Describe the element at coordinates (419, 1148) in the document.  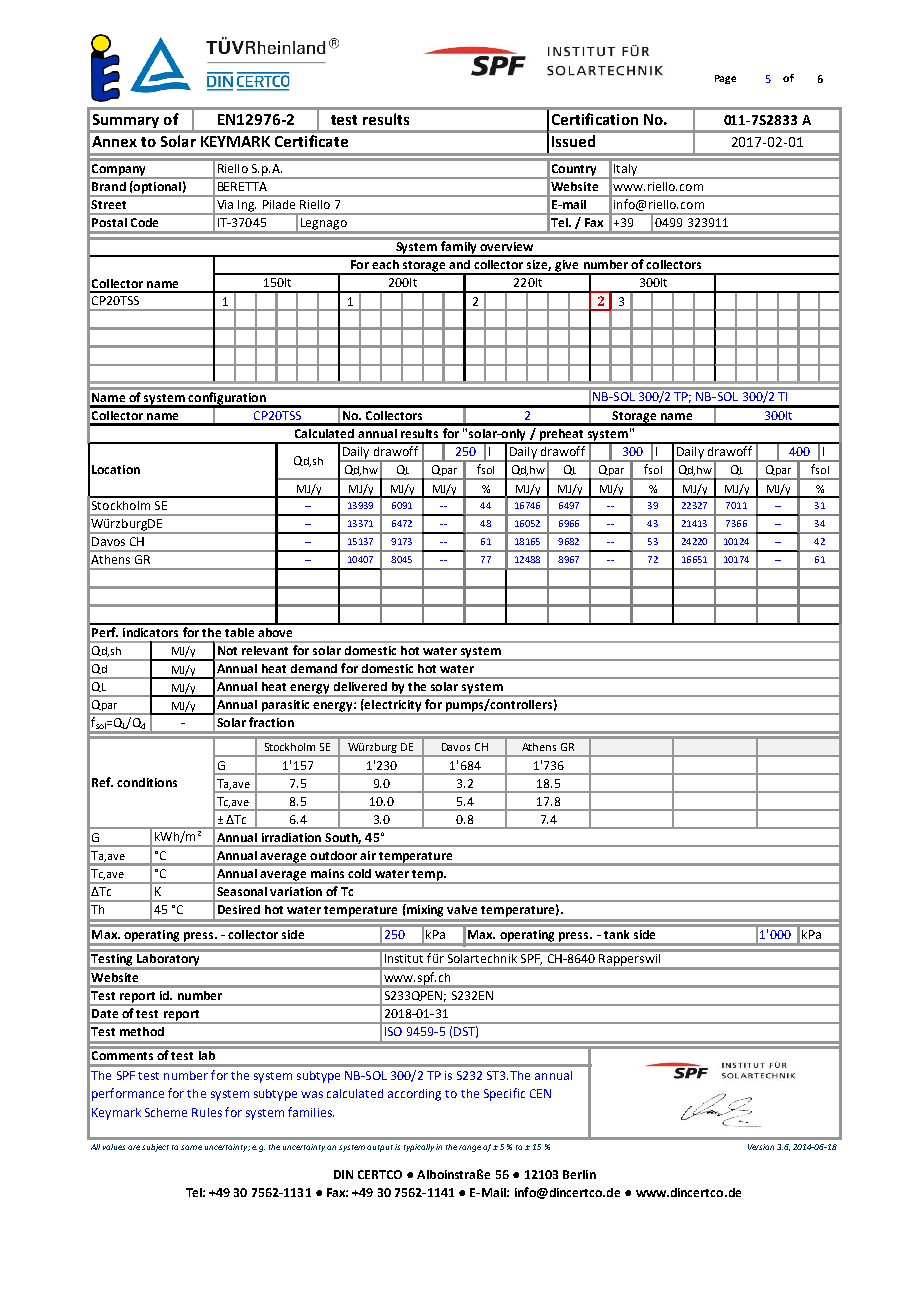
I see `typically` at that location.
